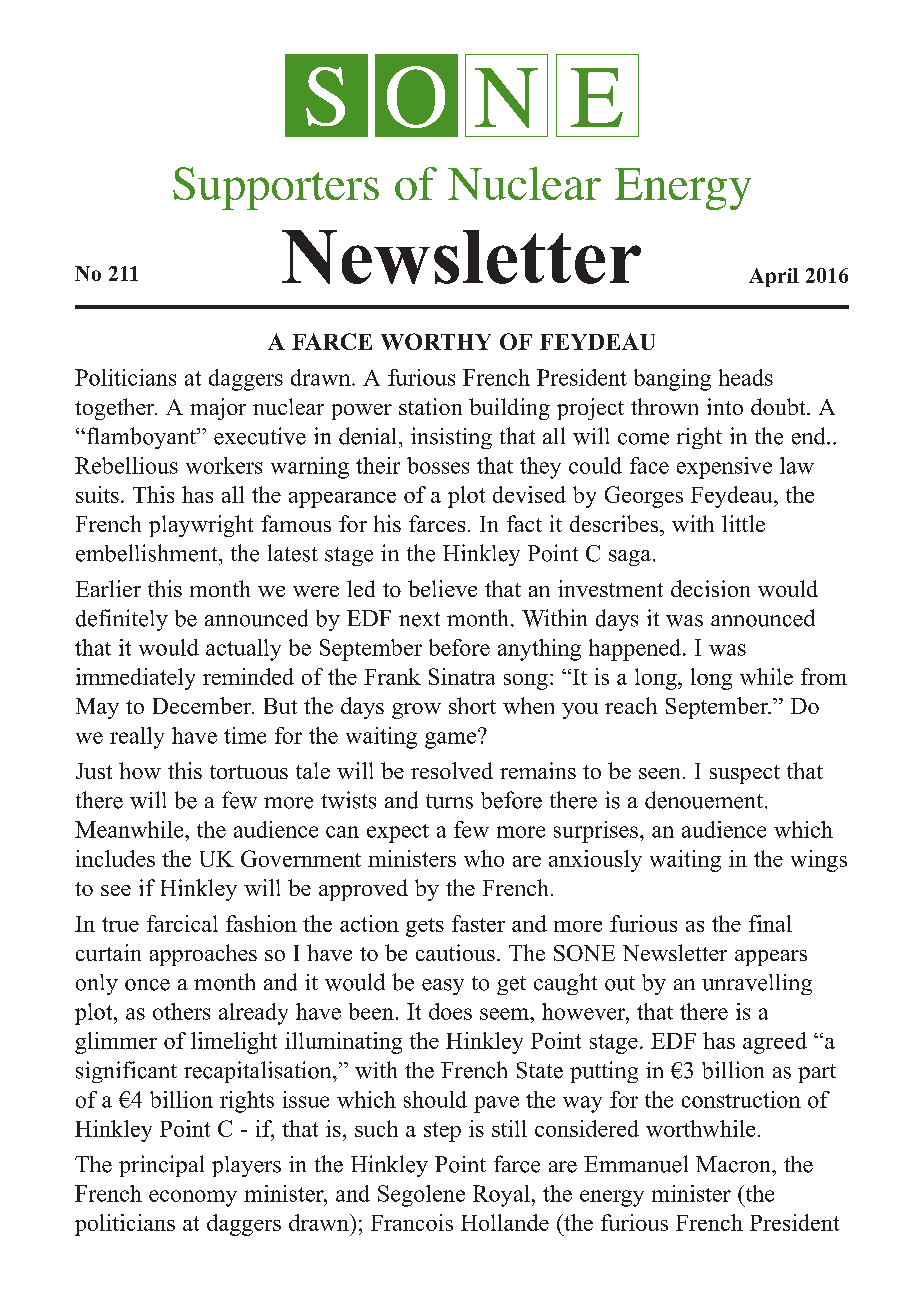 The height and width of the image is (1311, 924). What do you see at coordinates (455, 952) in the image?
I see `cautious` at bounding box center [455, 952].
